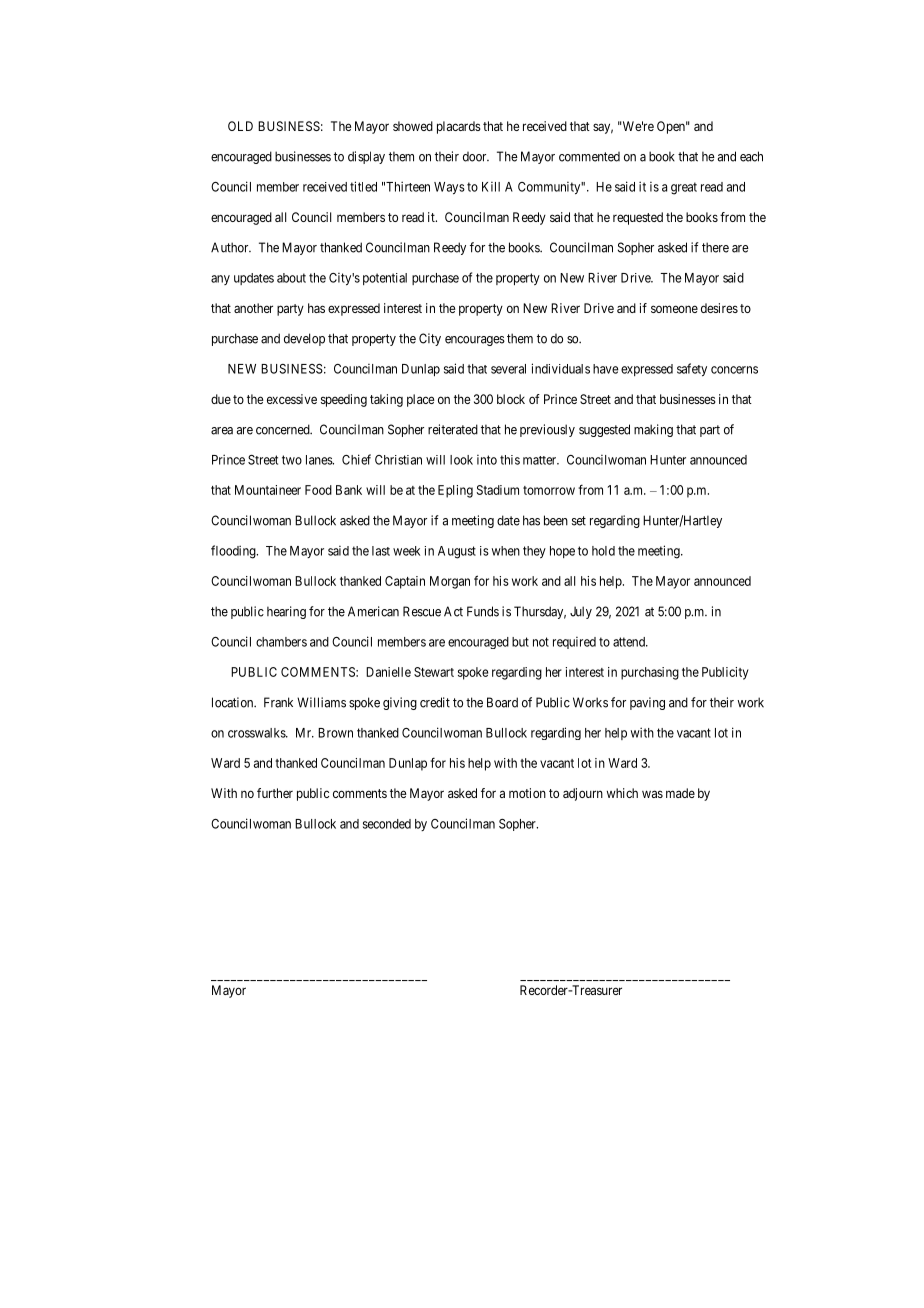 The image size is (924, 1308). I want to click on great, so click(684, 188).
